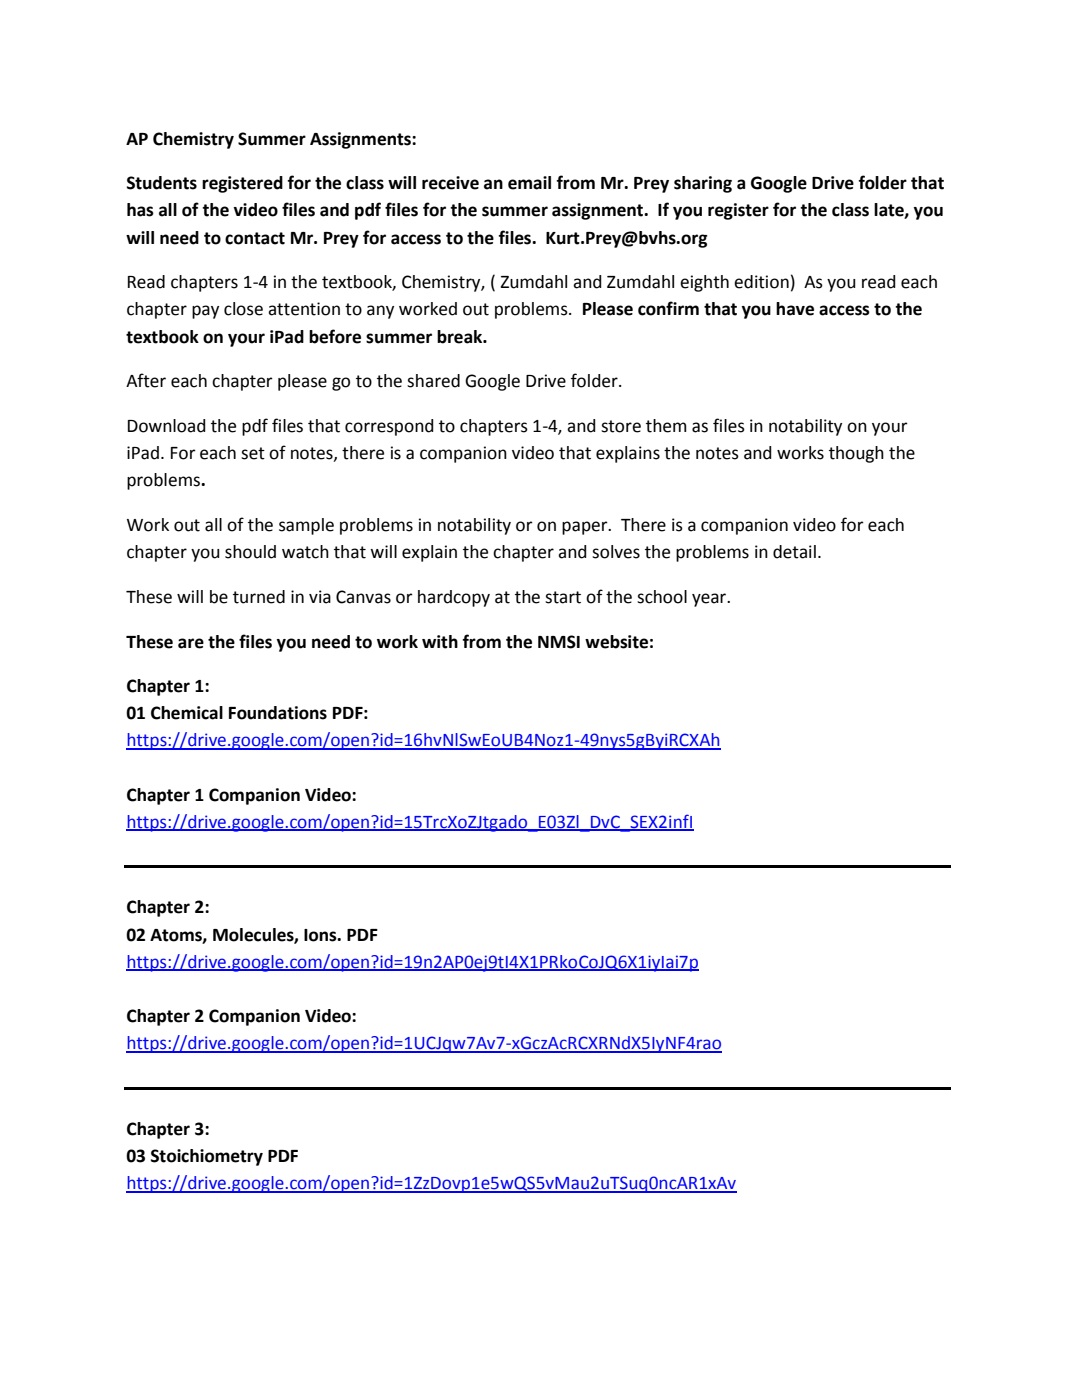  What do you see at coordinates (662, 597) in the screenshot?
I see `school` at bounding box center [662, 597].
